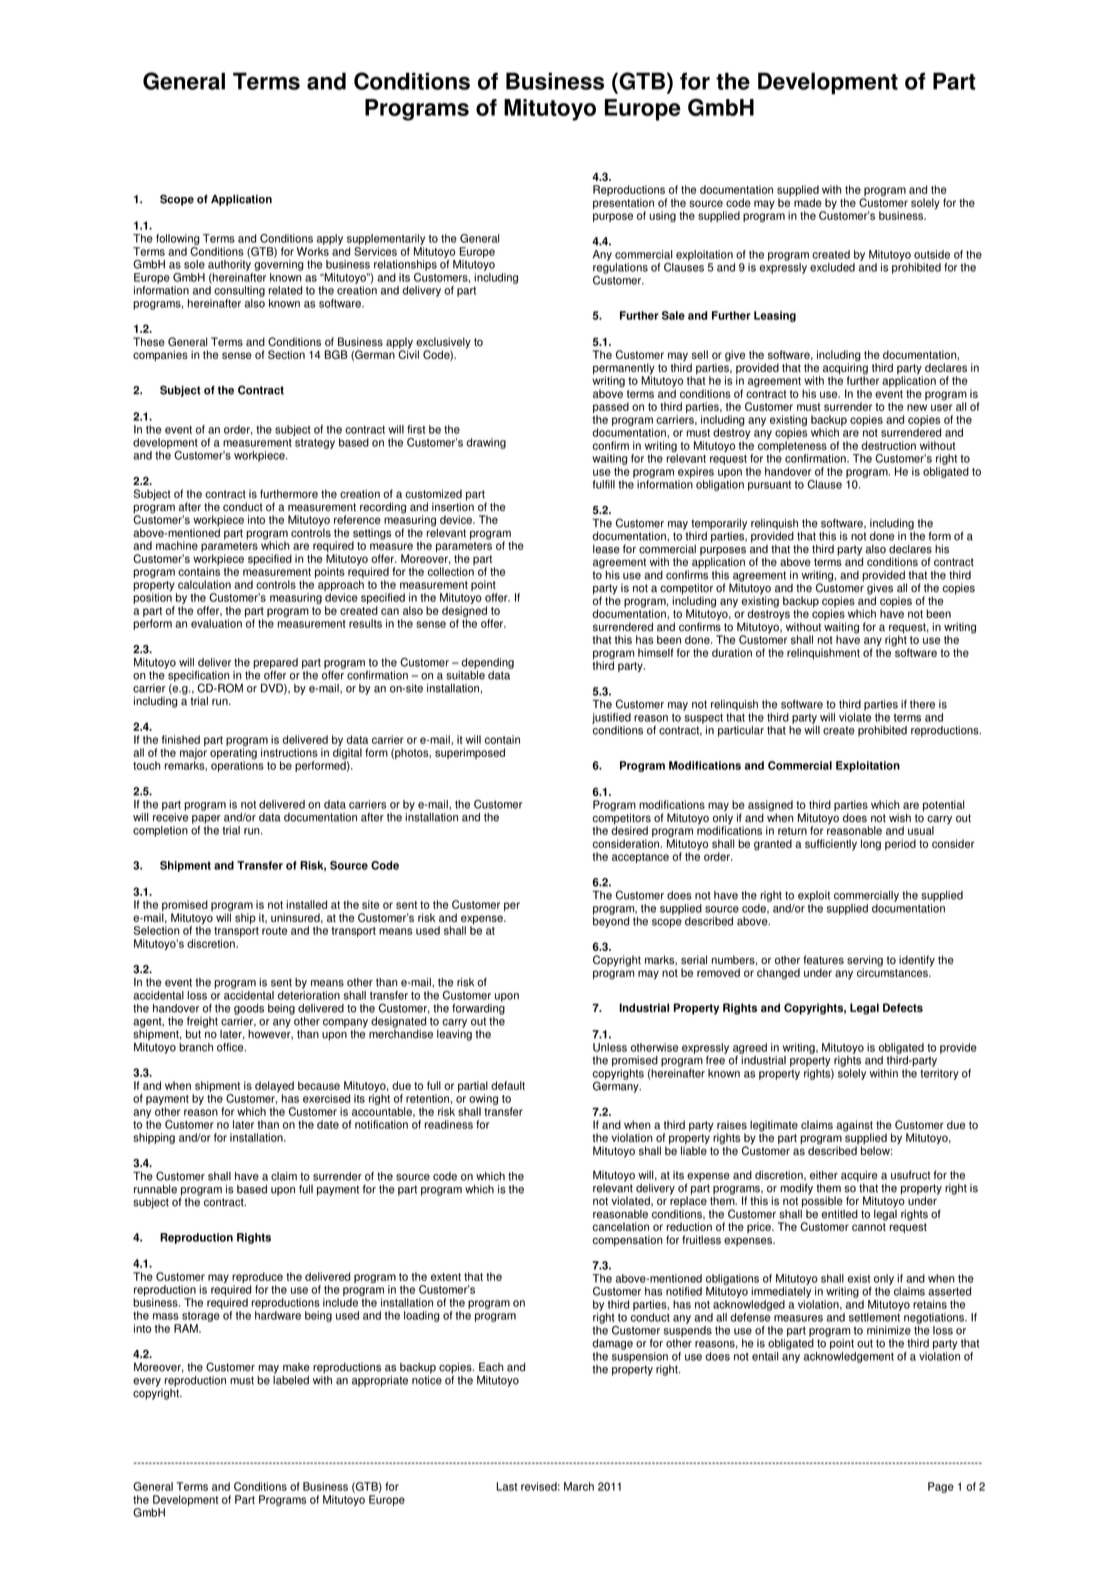 This document has width=1118, height=1582. I want to click on long, so click(871, 845).
